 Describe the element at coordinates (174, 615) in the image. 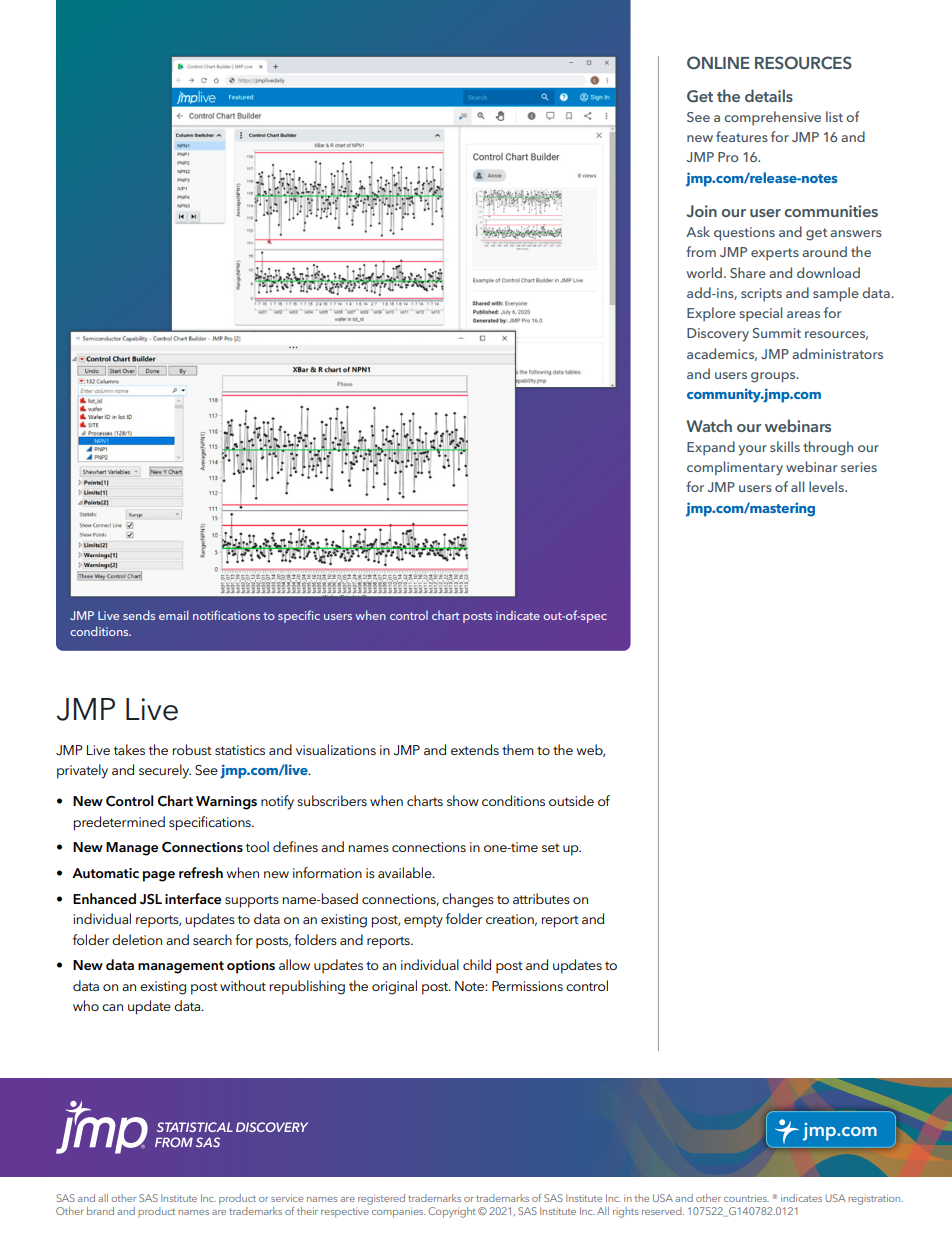

I see `email` at that location.
